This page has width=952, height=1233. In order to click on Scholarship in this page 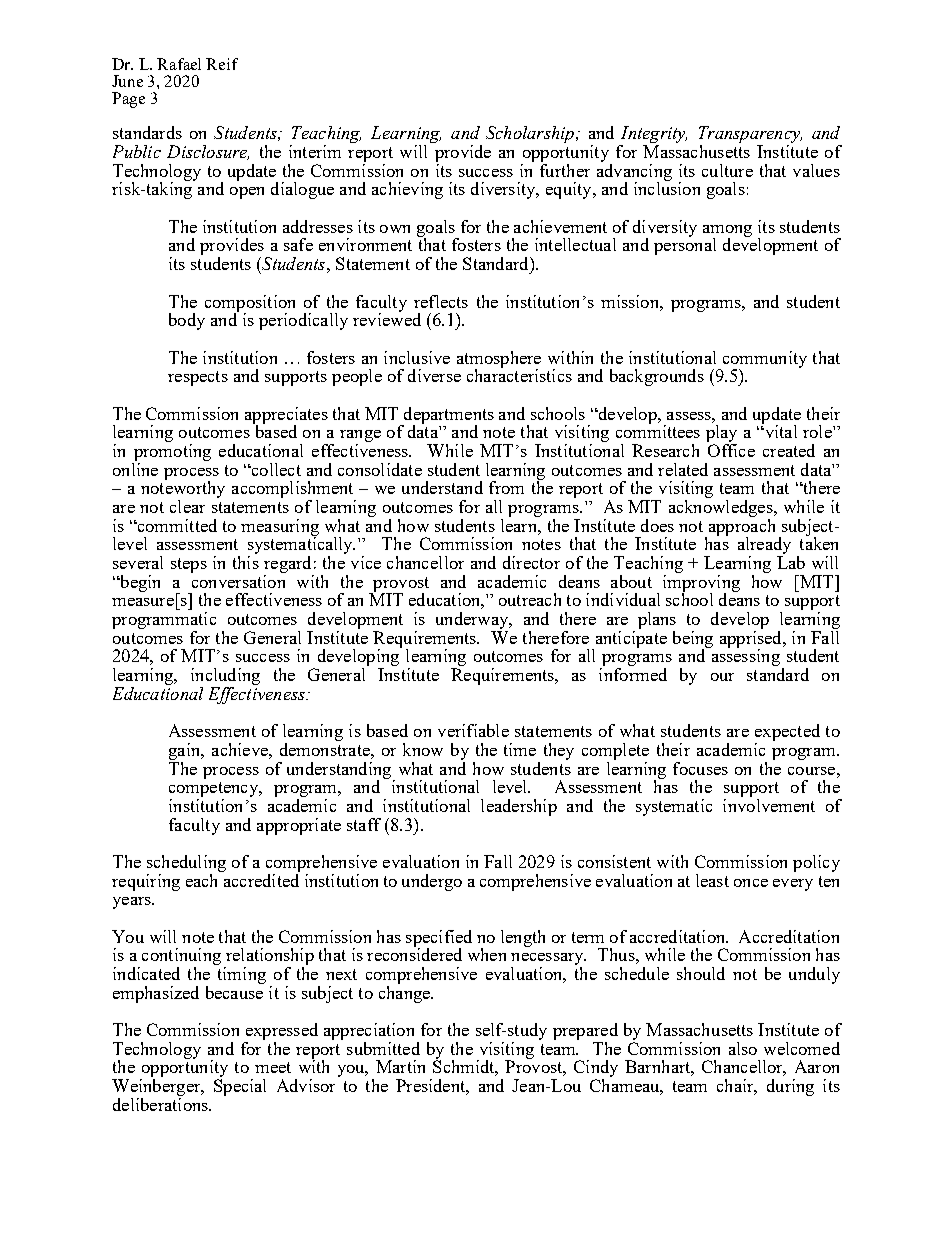, I will do `click(531, 134)`.
